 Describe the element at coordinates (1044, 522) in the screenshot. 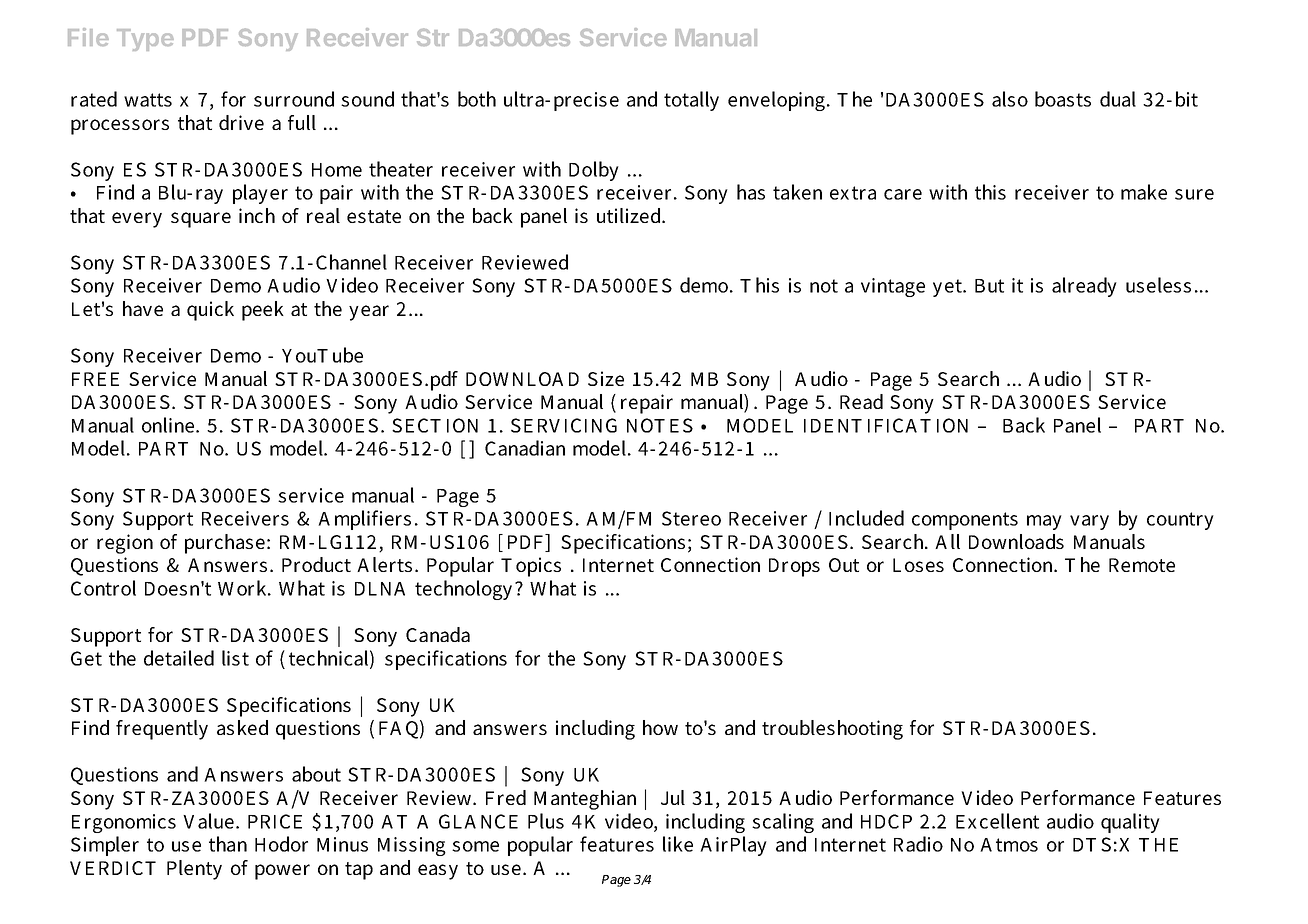

I see `may` at that location.
